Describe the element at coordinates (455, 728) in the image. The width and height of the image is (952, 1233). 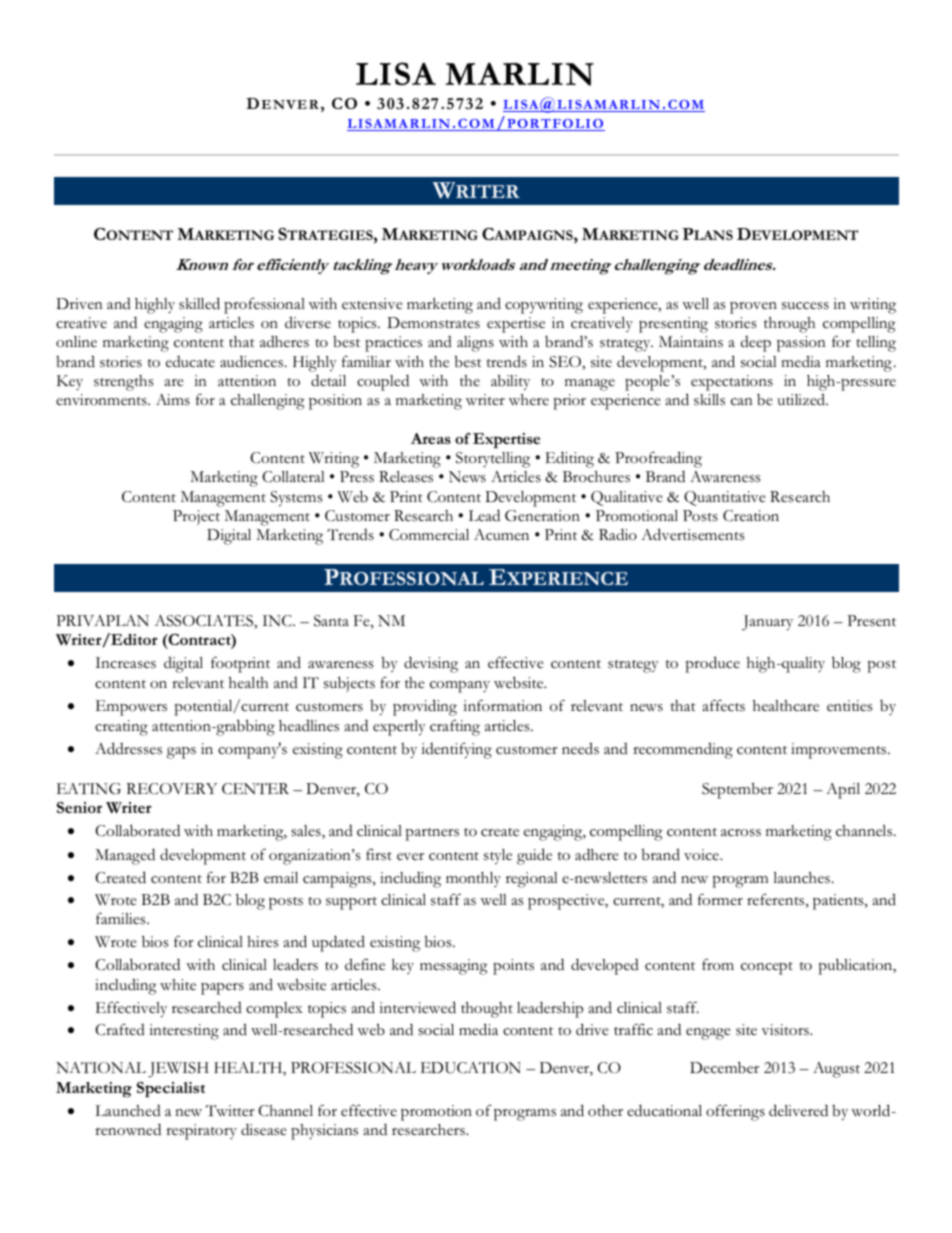
I see `crafting` at that location.
